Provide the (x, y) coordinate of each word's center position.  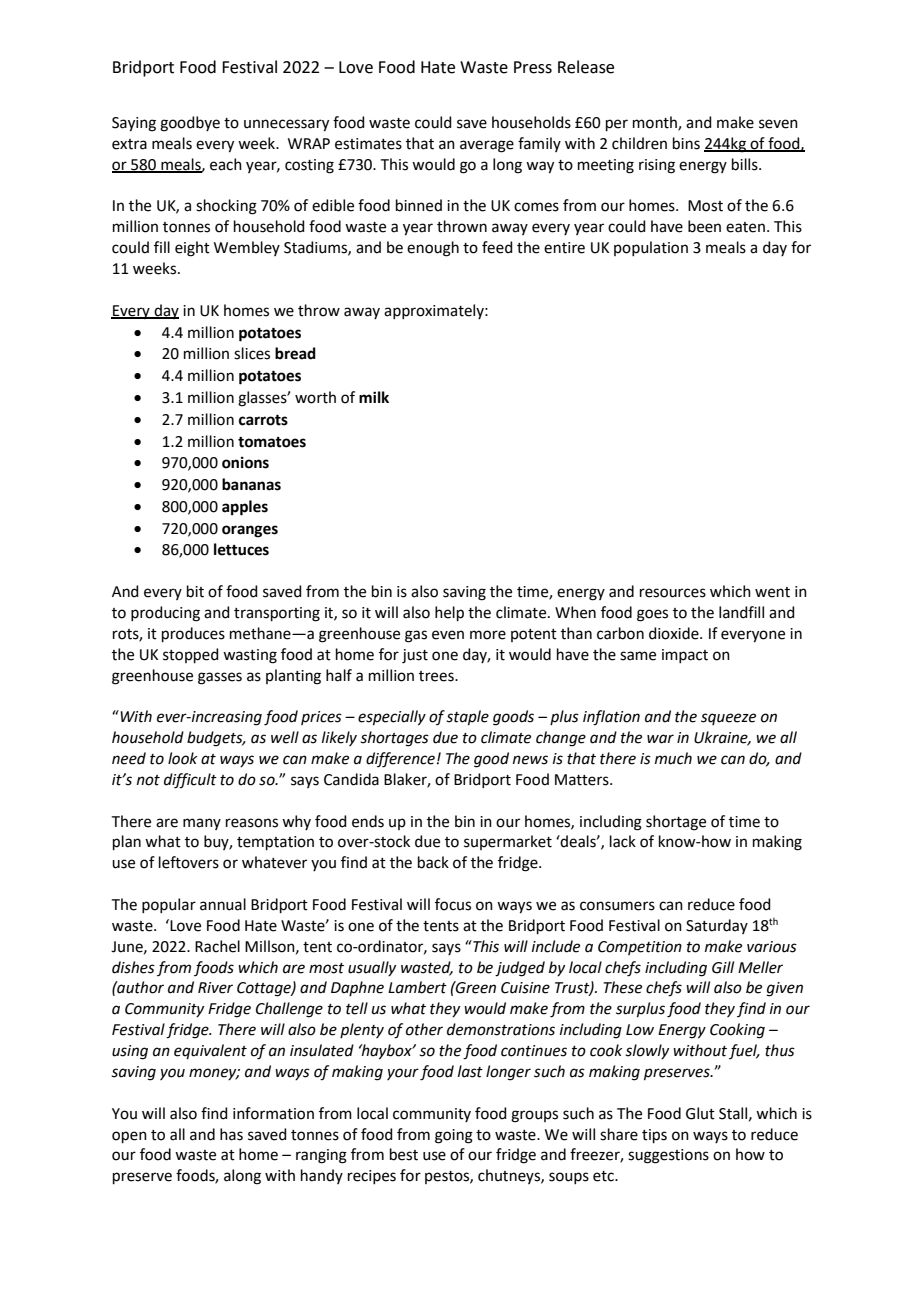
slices (252, 353)
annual (223, 904)
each (226, 164)
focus (453, 904)
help (449, 613)
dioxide (675, 633)
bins (686, 143)
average (487, 146)
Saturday (717, 926)
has (231, 1134)
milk (374, 397)
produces (193, 634)
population (651, 248)
